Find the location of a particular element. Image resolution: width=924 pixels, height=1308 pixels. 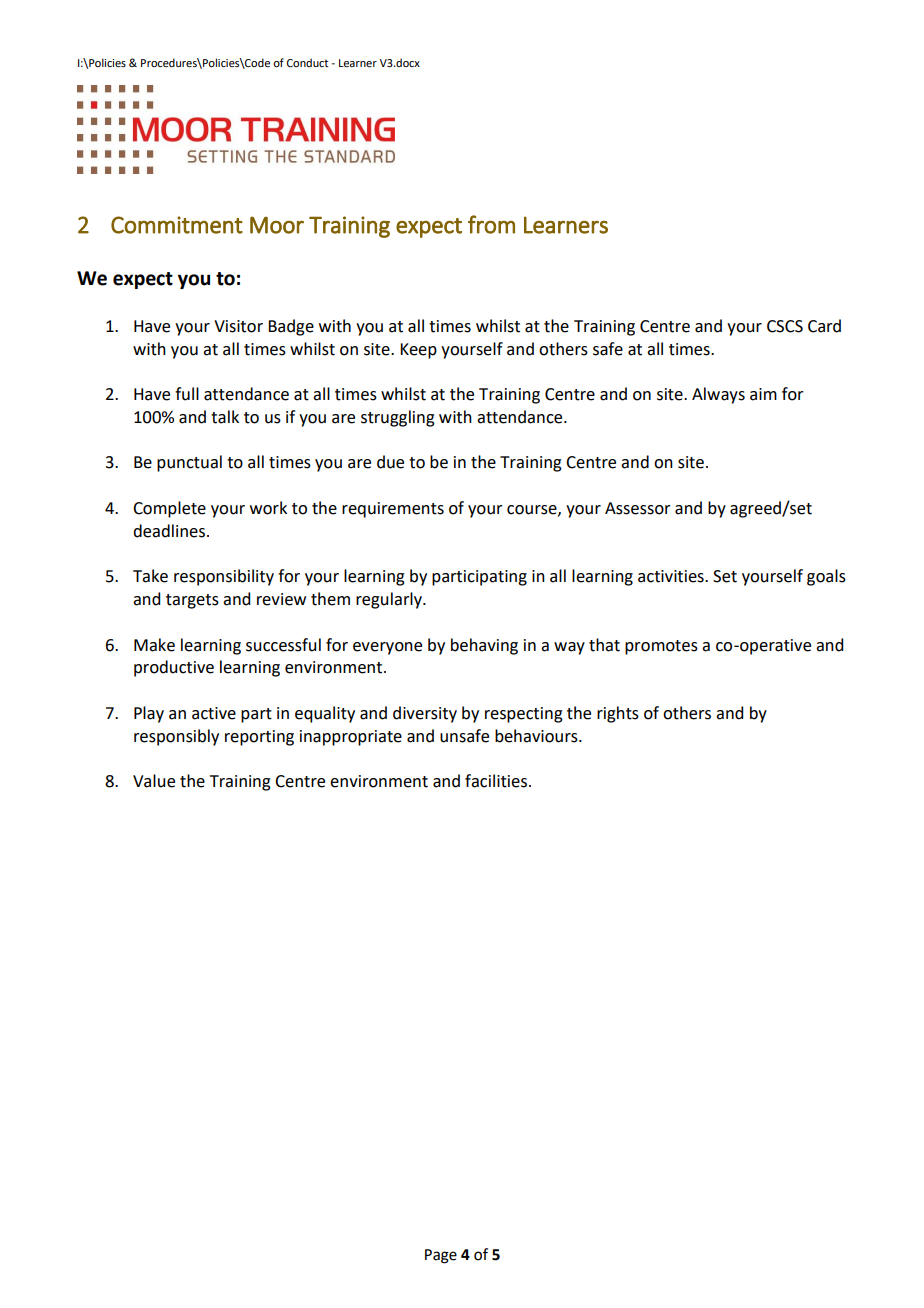

responsibility is located at coordinates (224, 577).
